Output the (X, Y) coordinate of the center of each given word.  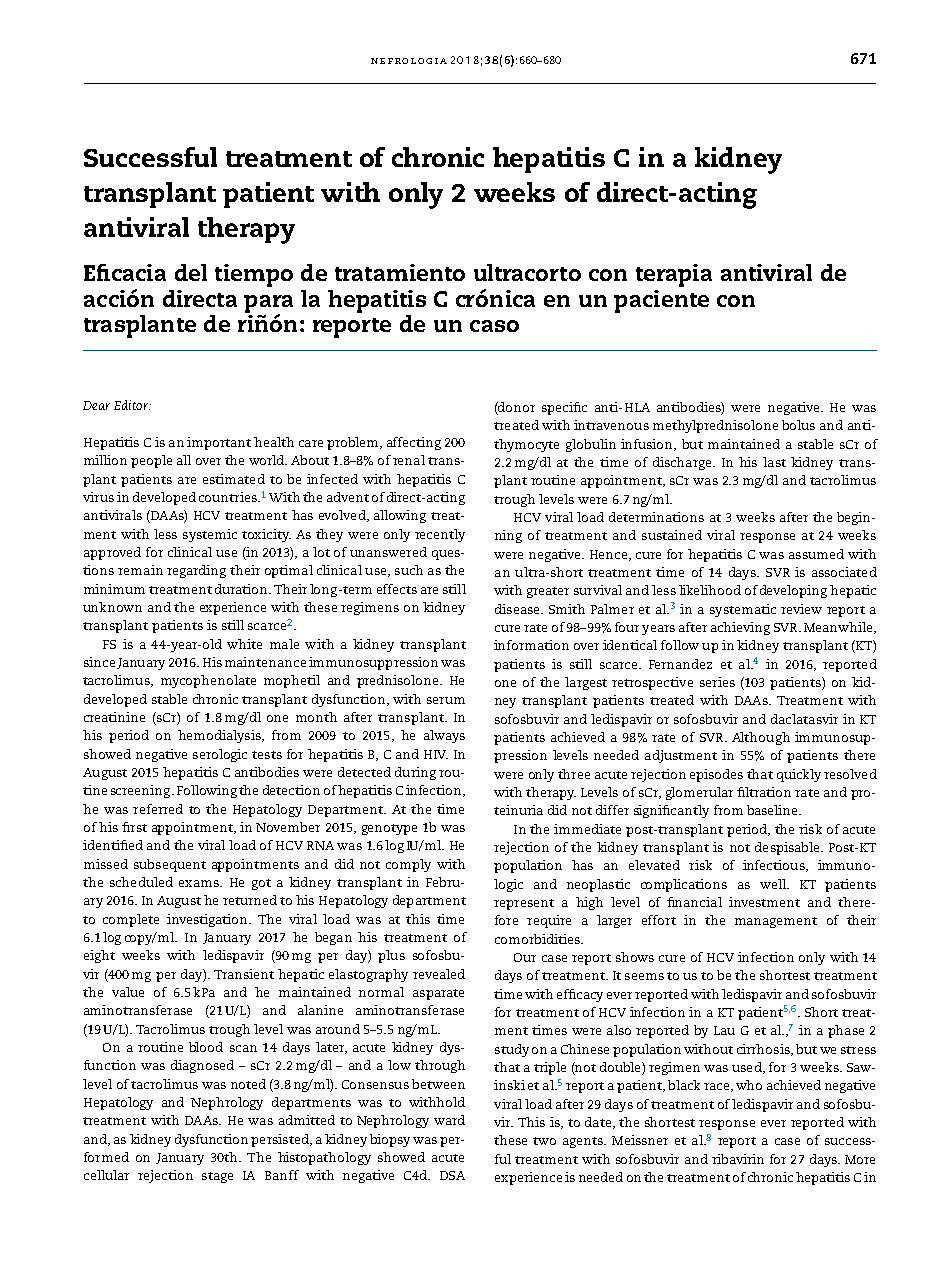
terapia (674, 275)
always (444, 736)
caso (494, 326)
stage (217, 1177)
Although (761, 738)
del (191, 272)
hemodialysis (220, 736)
